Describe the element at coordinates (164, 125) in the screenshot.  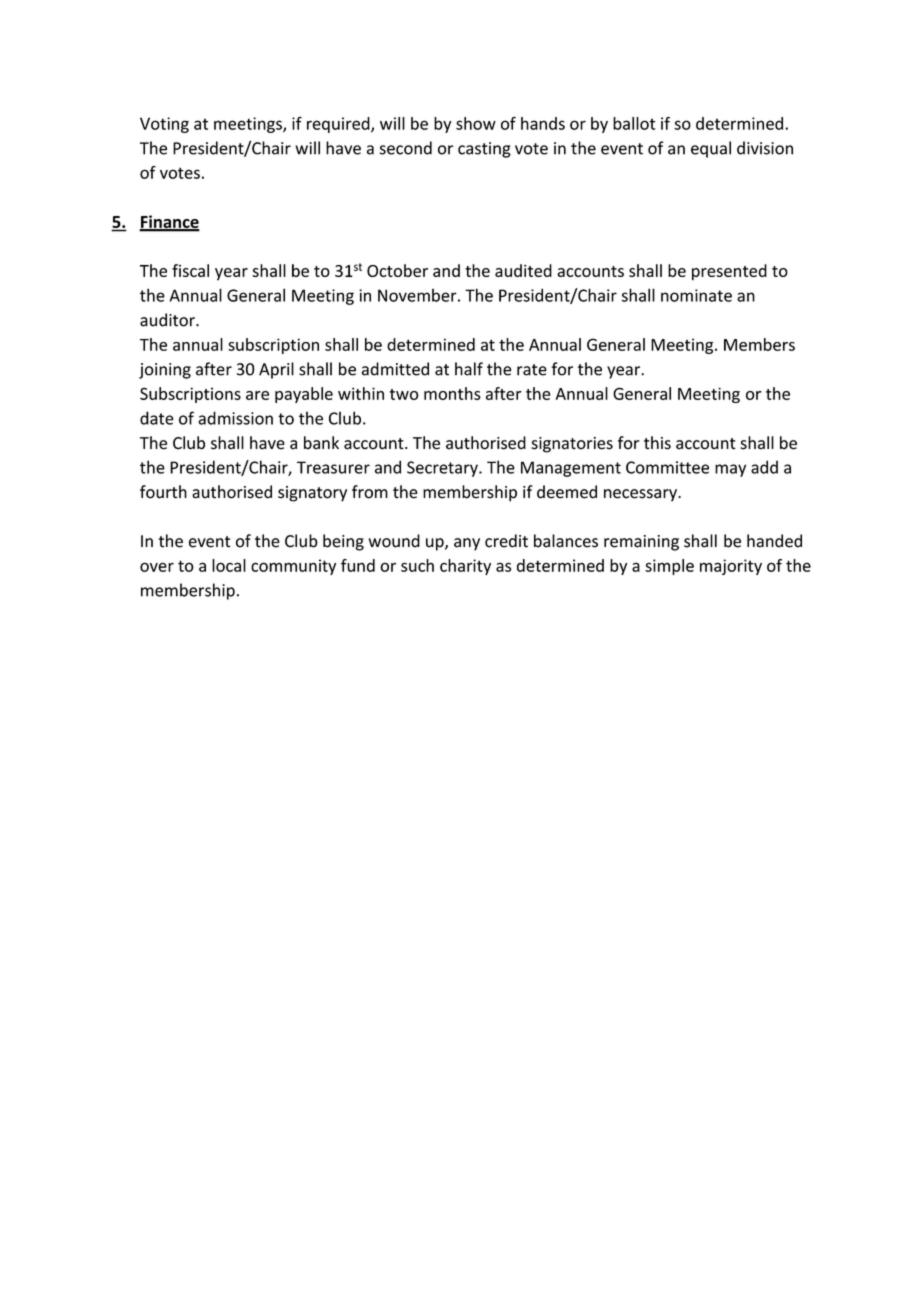
I see `Voting` at that location.
